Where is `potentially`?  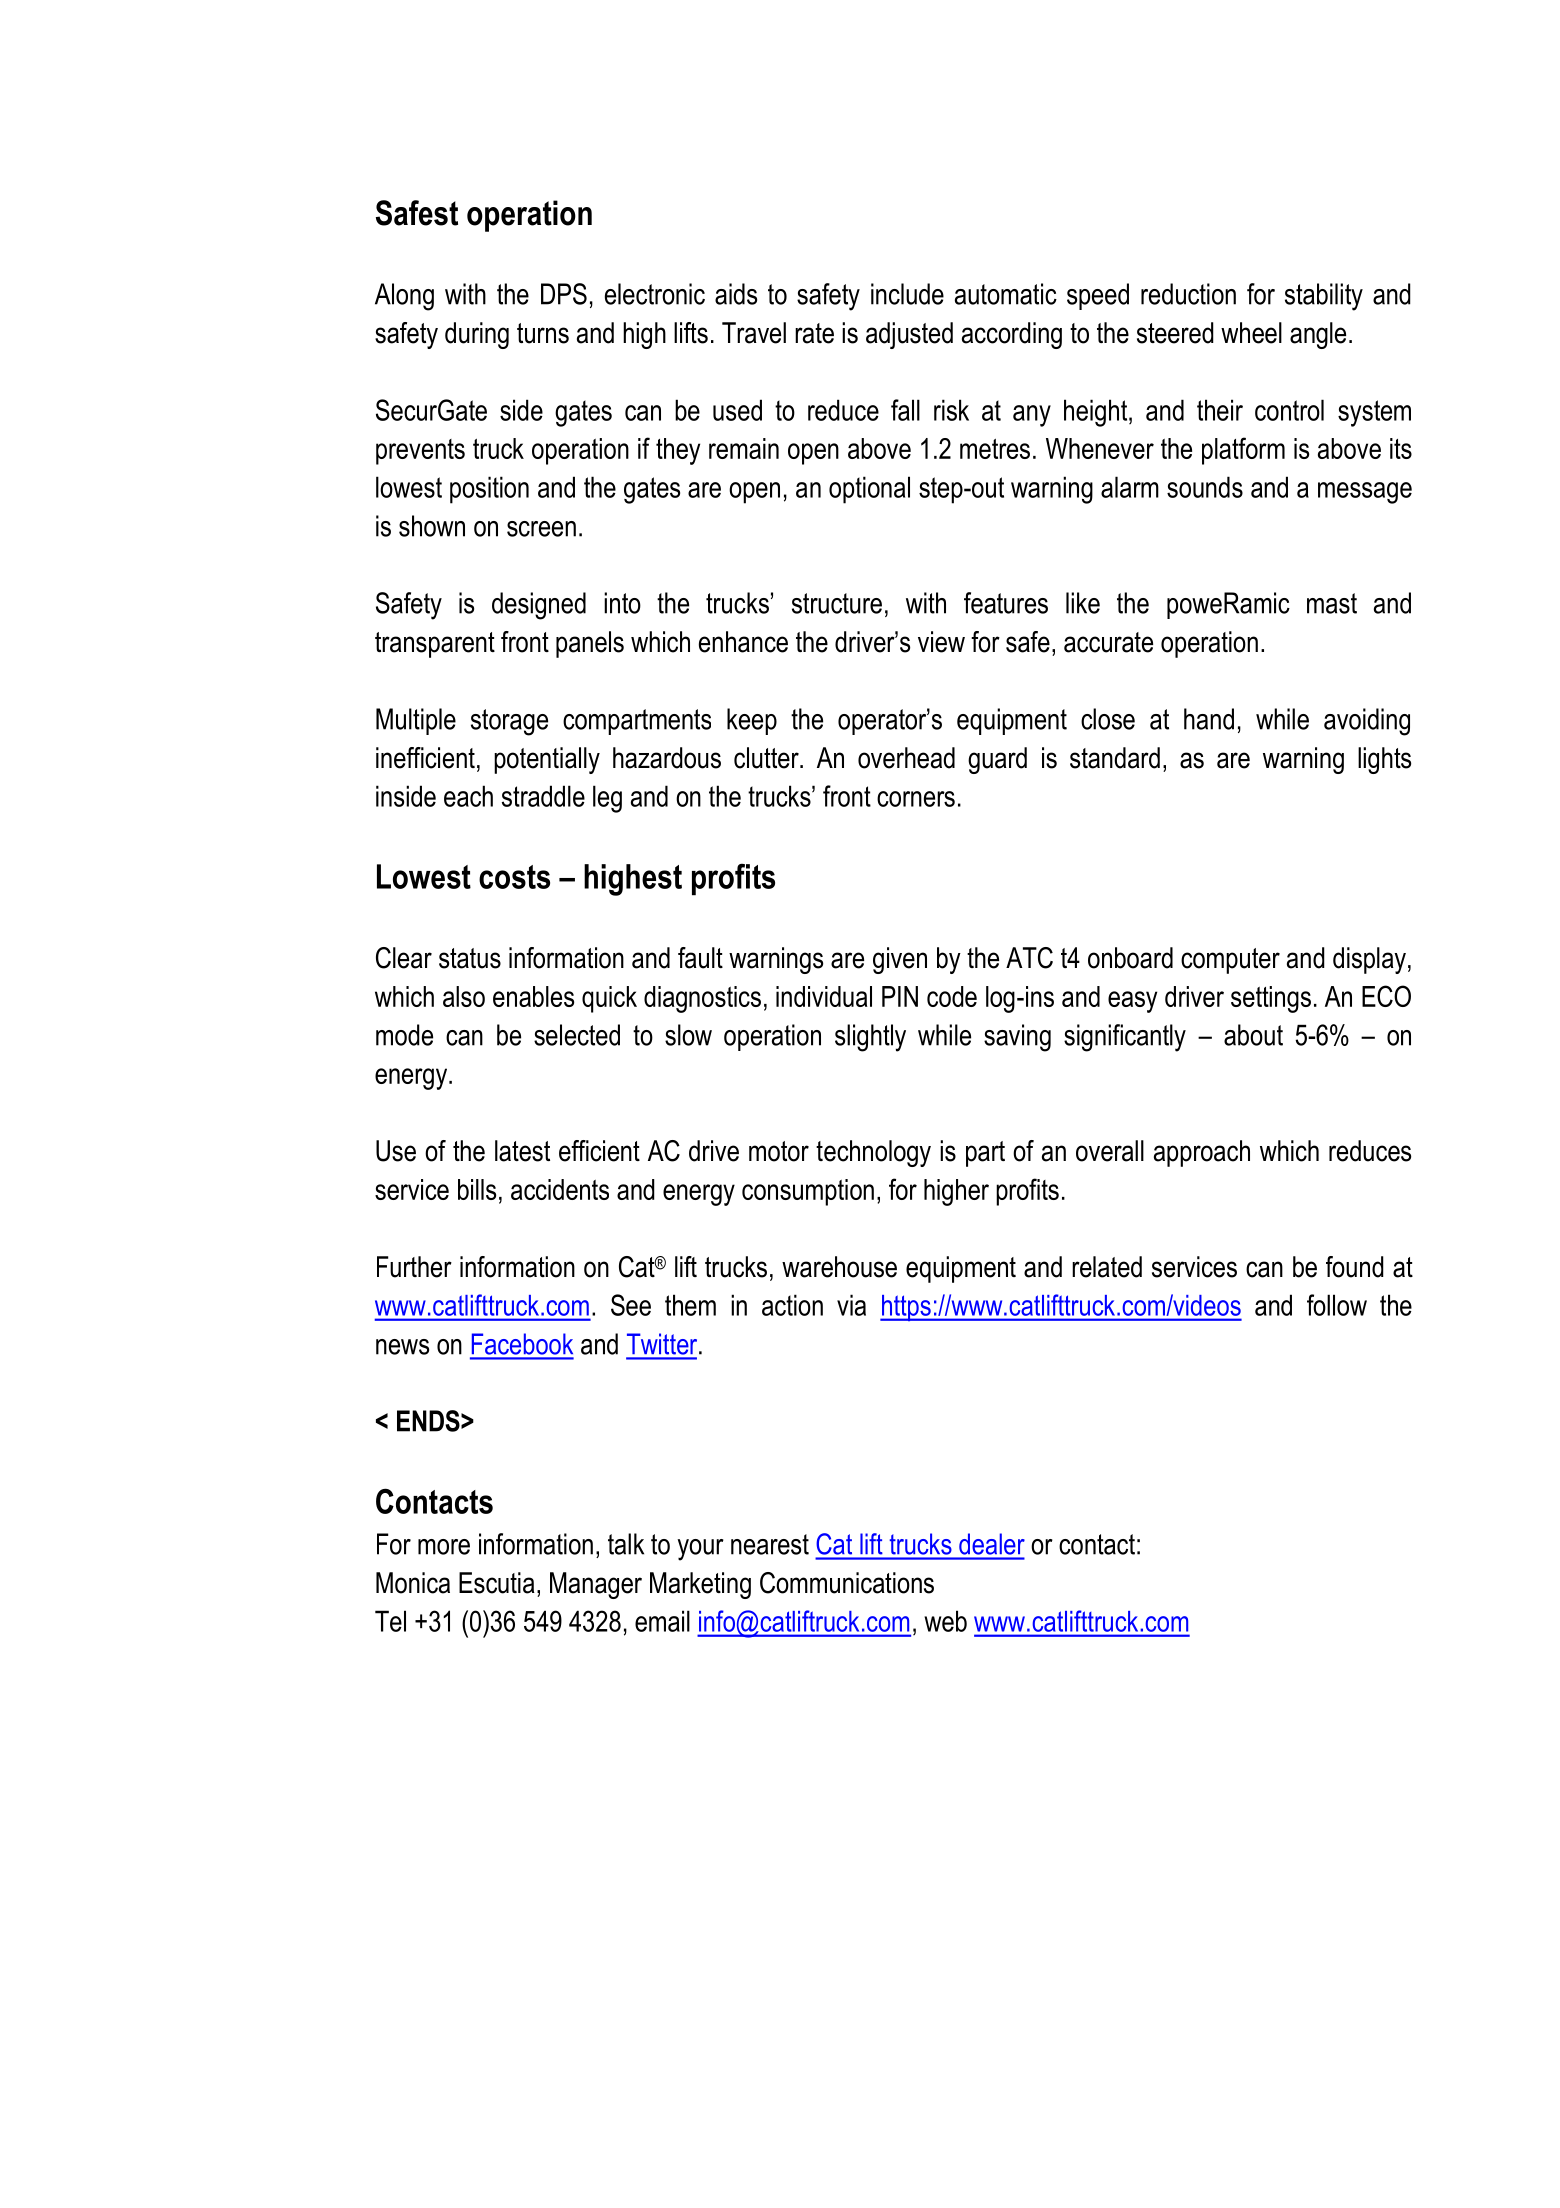 potentially is located at coordinates (547, 760).
